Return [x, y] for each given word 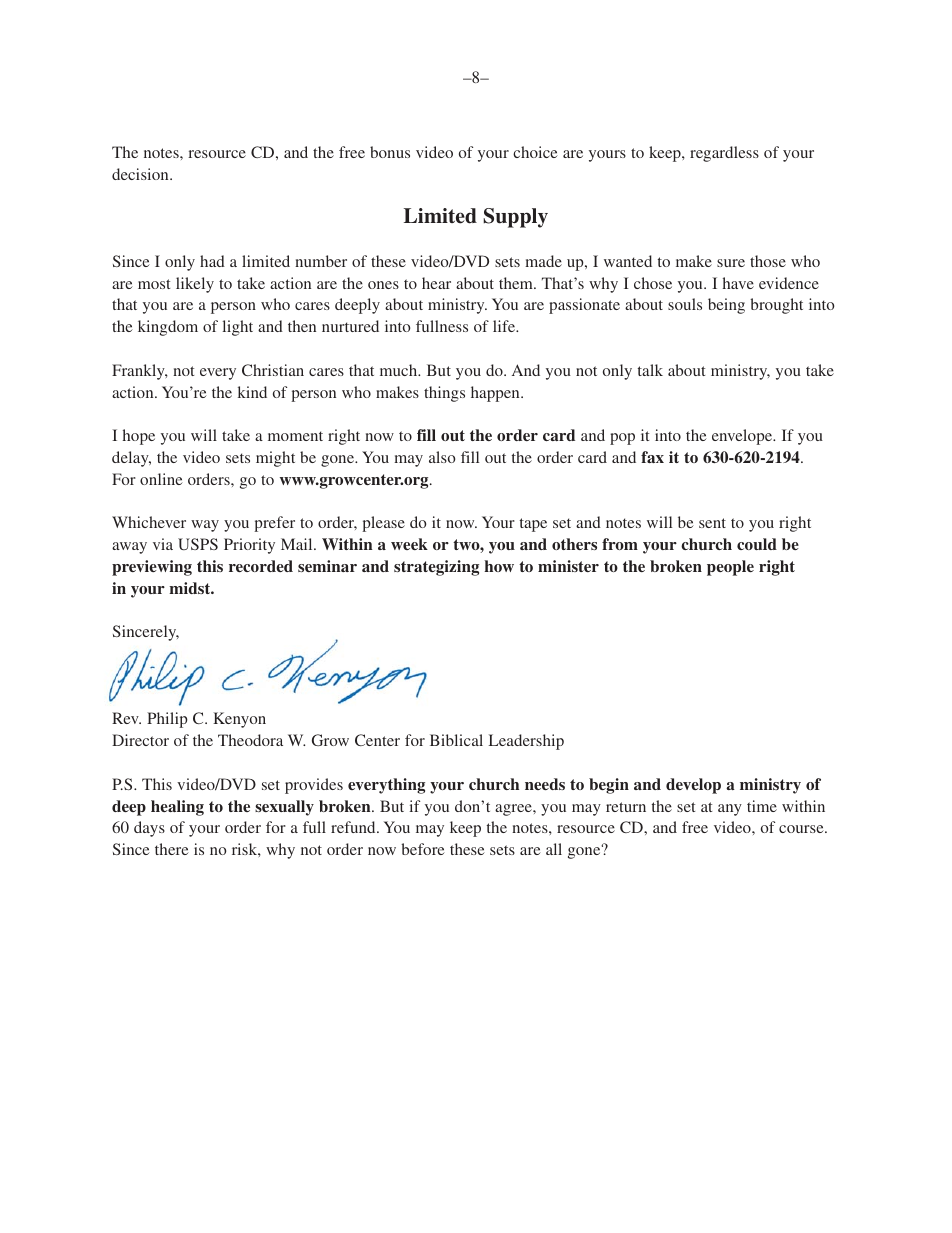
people [730, 568]
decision [141, 174]
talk [650, 370]
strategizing [436, 568]
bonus [390, 152]
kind [252, 392]
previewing [152, 568]
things [444, 394]
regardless [724, 154]
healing [177, 808]
